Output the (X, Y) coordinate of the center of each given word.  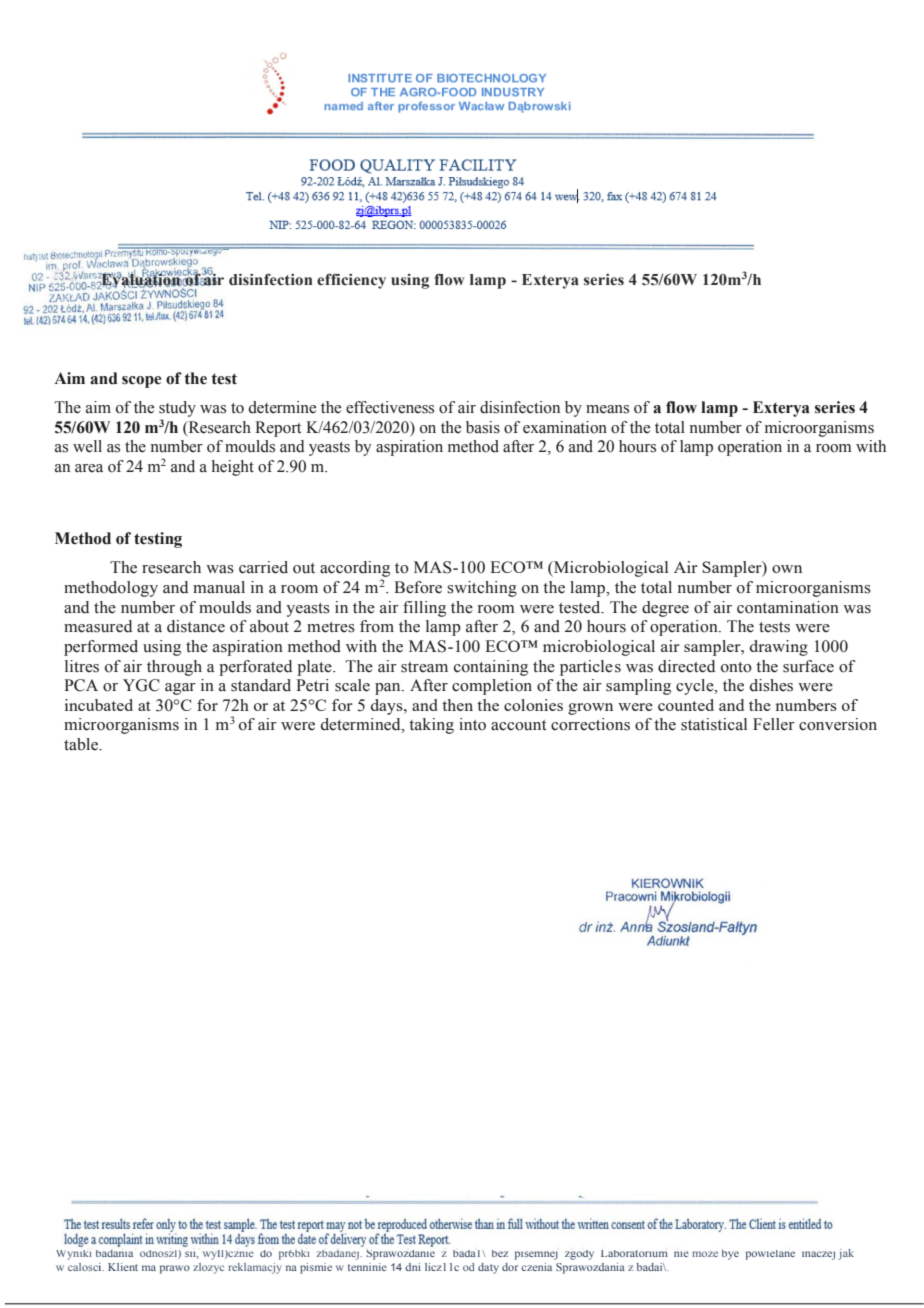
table (82, 744)
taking (431, 726)
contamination (788, 607)
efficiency (351, 281)
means (607, 409)
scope (141, 382)
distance (196, 626)
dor (510, 1267)
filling (424, 609)
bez (500, 1253)
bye (730, 1255)
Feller (774, 724)
